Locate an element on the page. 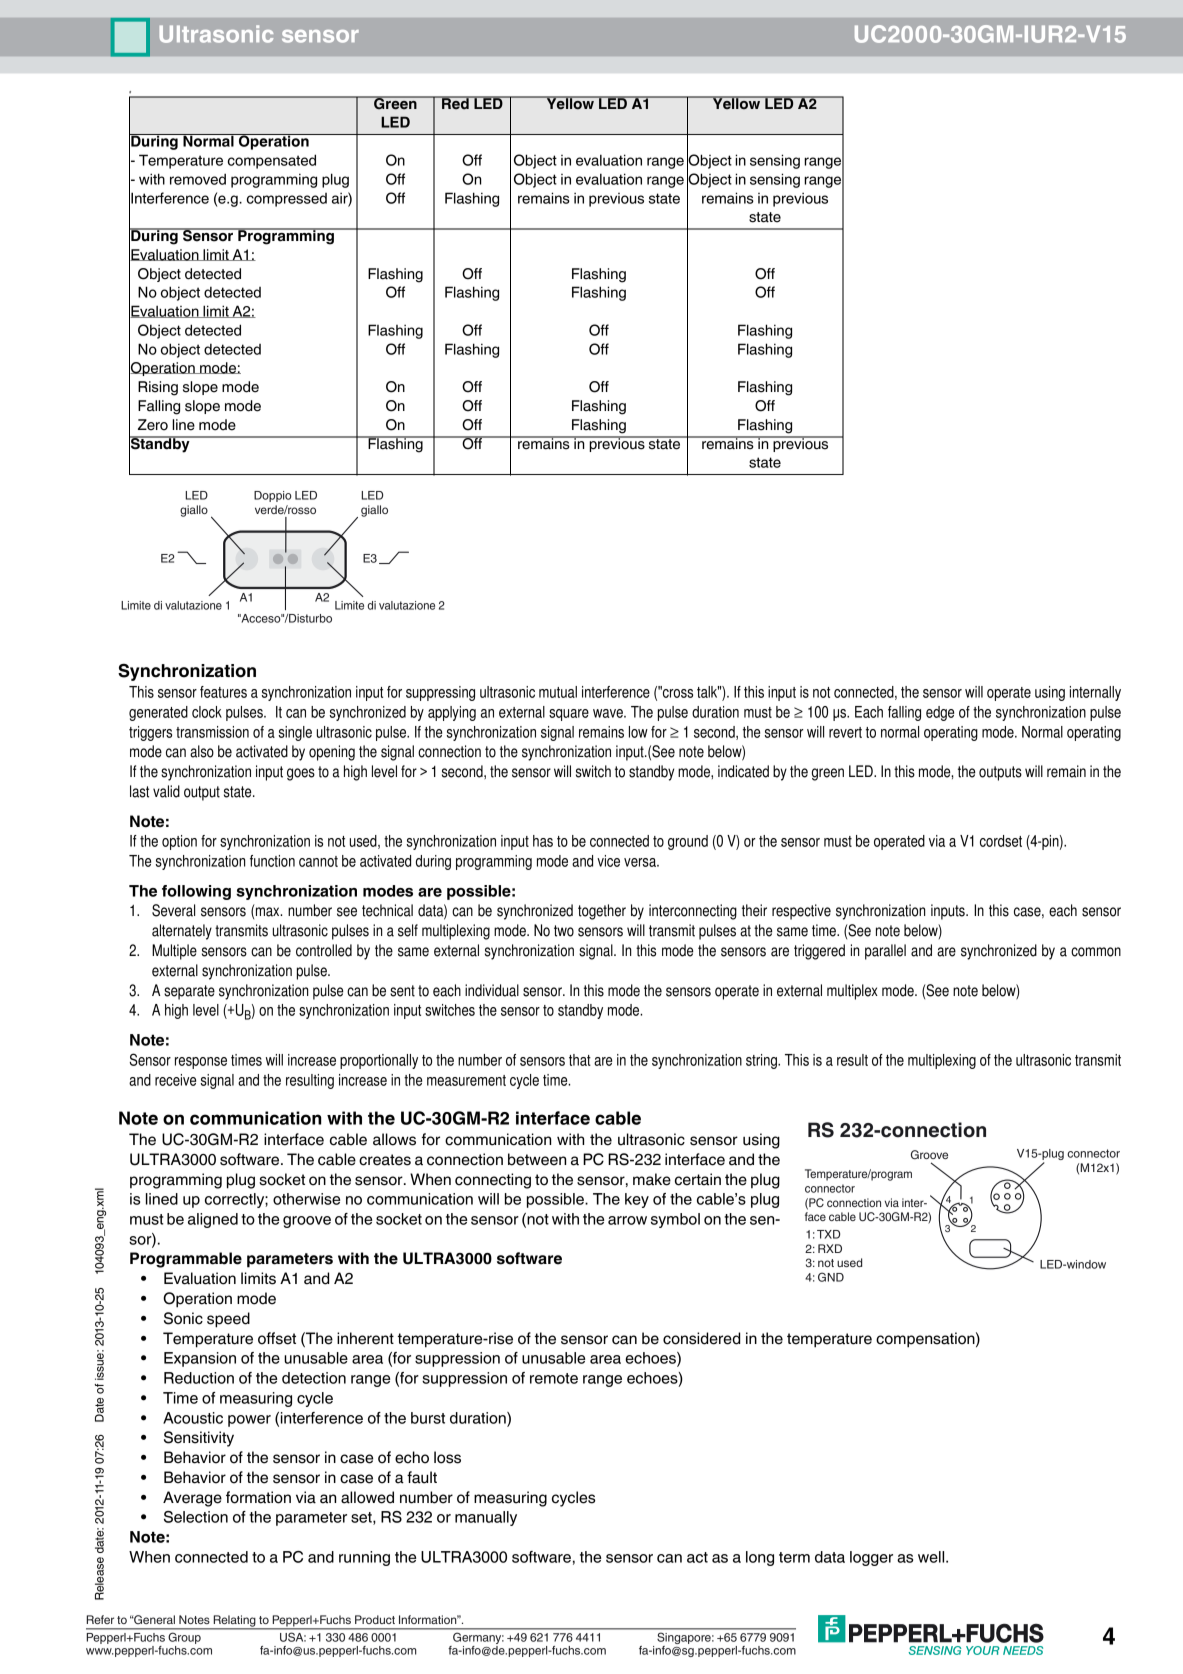 The image size is (1183, 1674). features is located at coordinates (223, 692).
